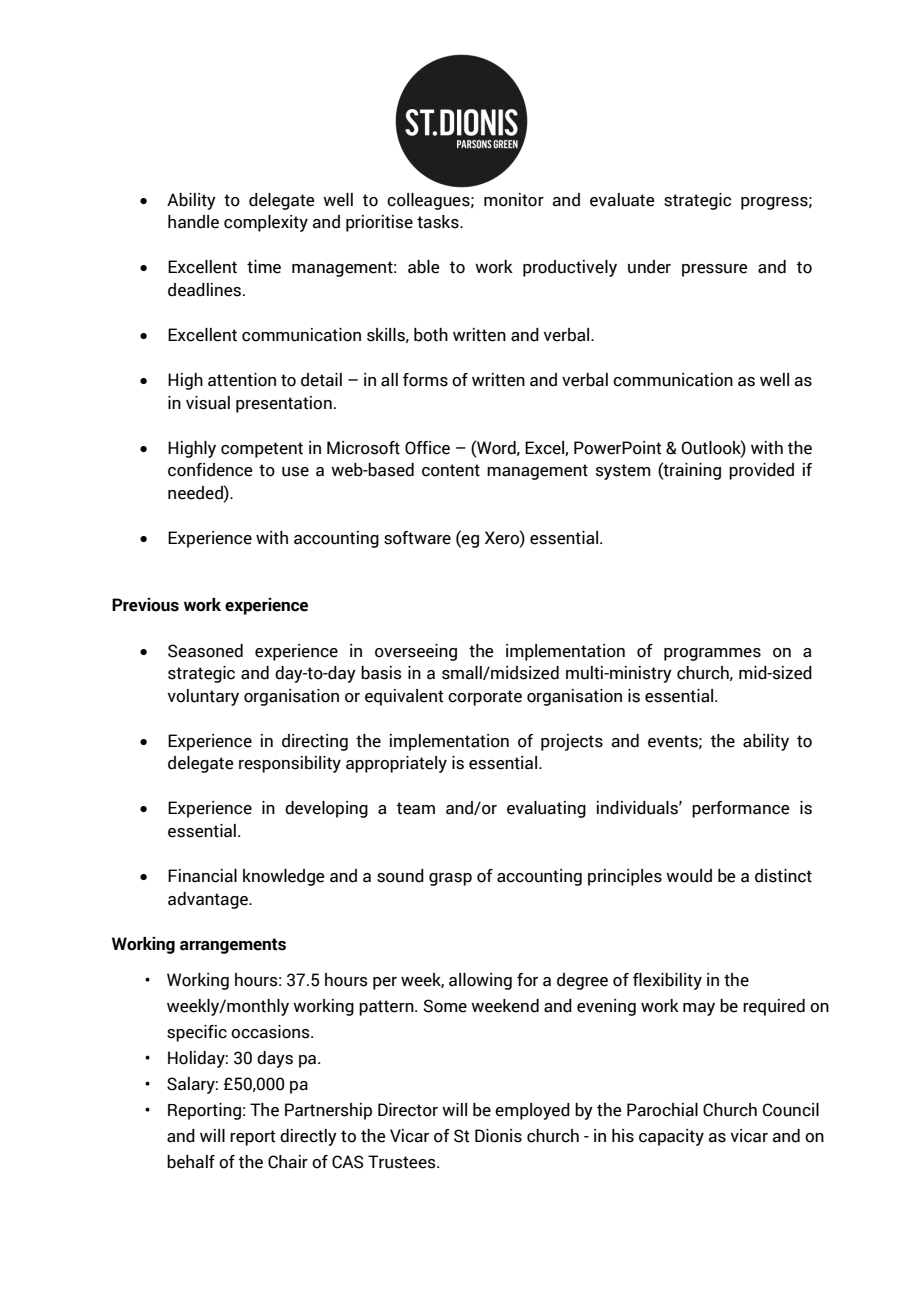 This page has width=924, height=1308. I want to click on pressure, so click(715, 270).
